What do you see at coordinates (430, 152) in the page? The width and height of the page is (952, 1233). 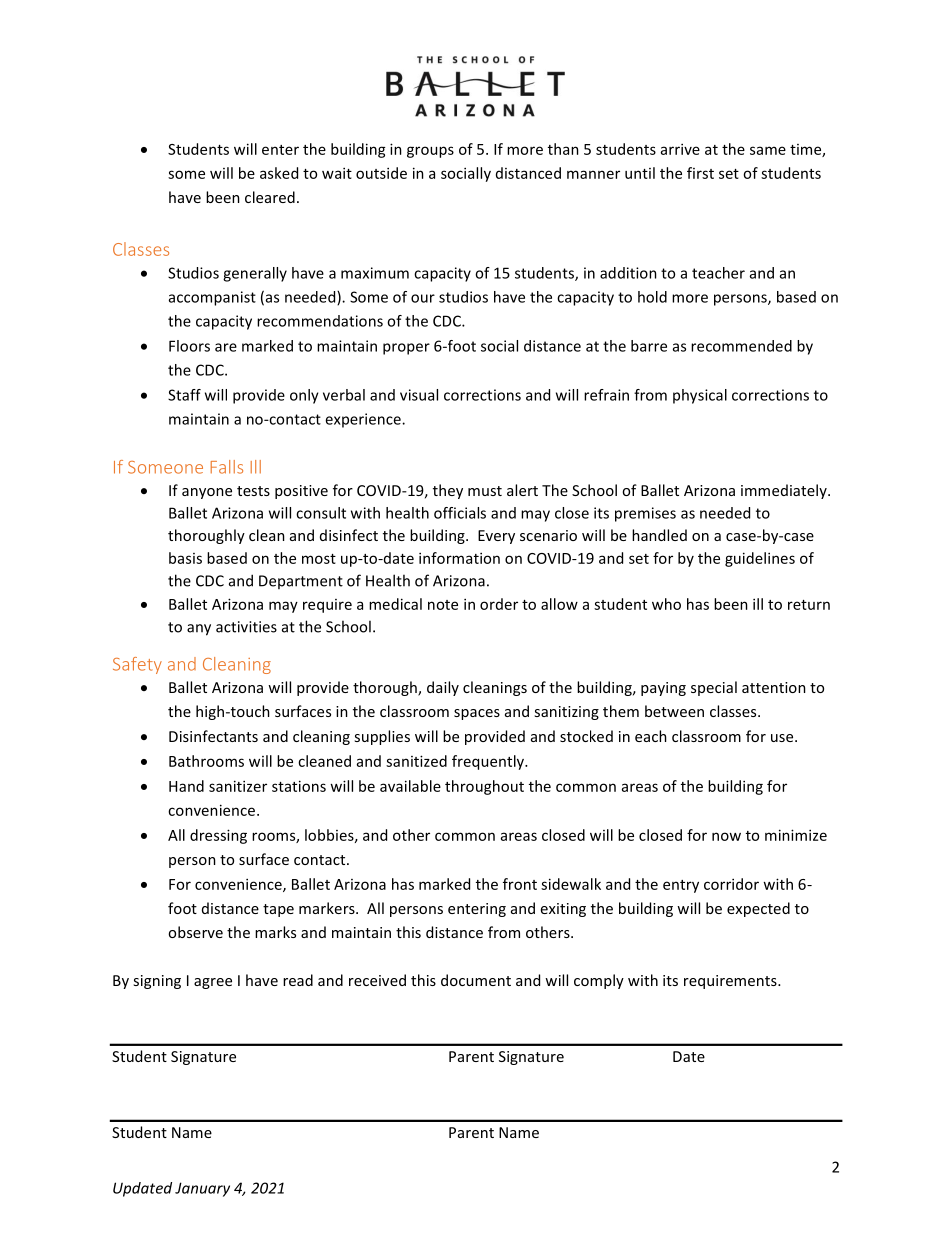 I see `groups` at bounding box center [430, 152].
